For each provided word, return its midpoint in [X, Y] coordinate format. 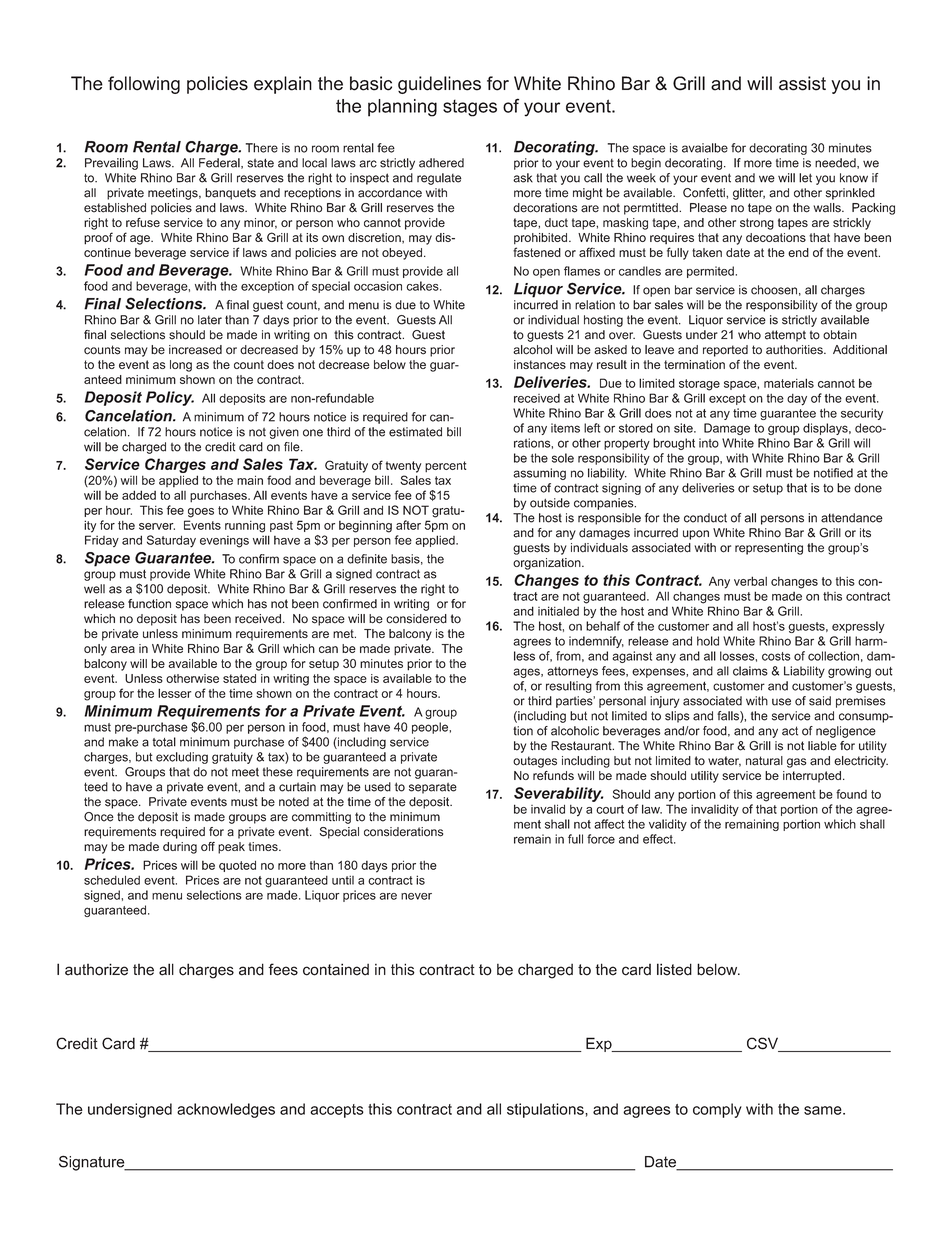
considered [416, 619]
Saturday [171, 541]
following [144, 85]
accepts [337, 1111]
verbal [750, 581]
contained [336, 969]
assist [802, 83]
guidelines [439, 85]
